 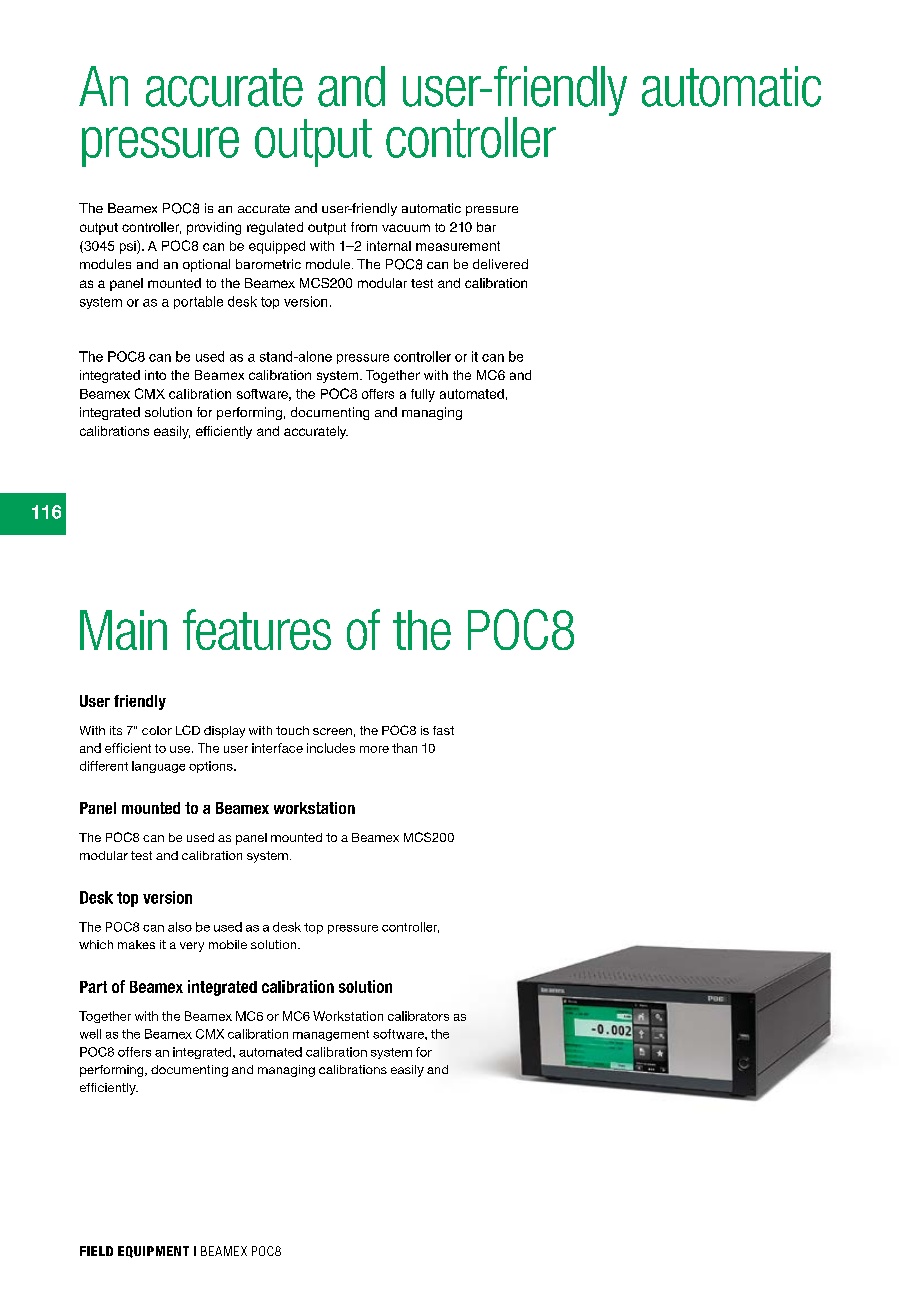 What do you see at coordinates (136, 944) in the screenshot?
I see `makes` at bounding box center [136, 944].
